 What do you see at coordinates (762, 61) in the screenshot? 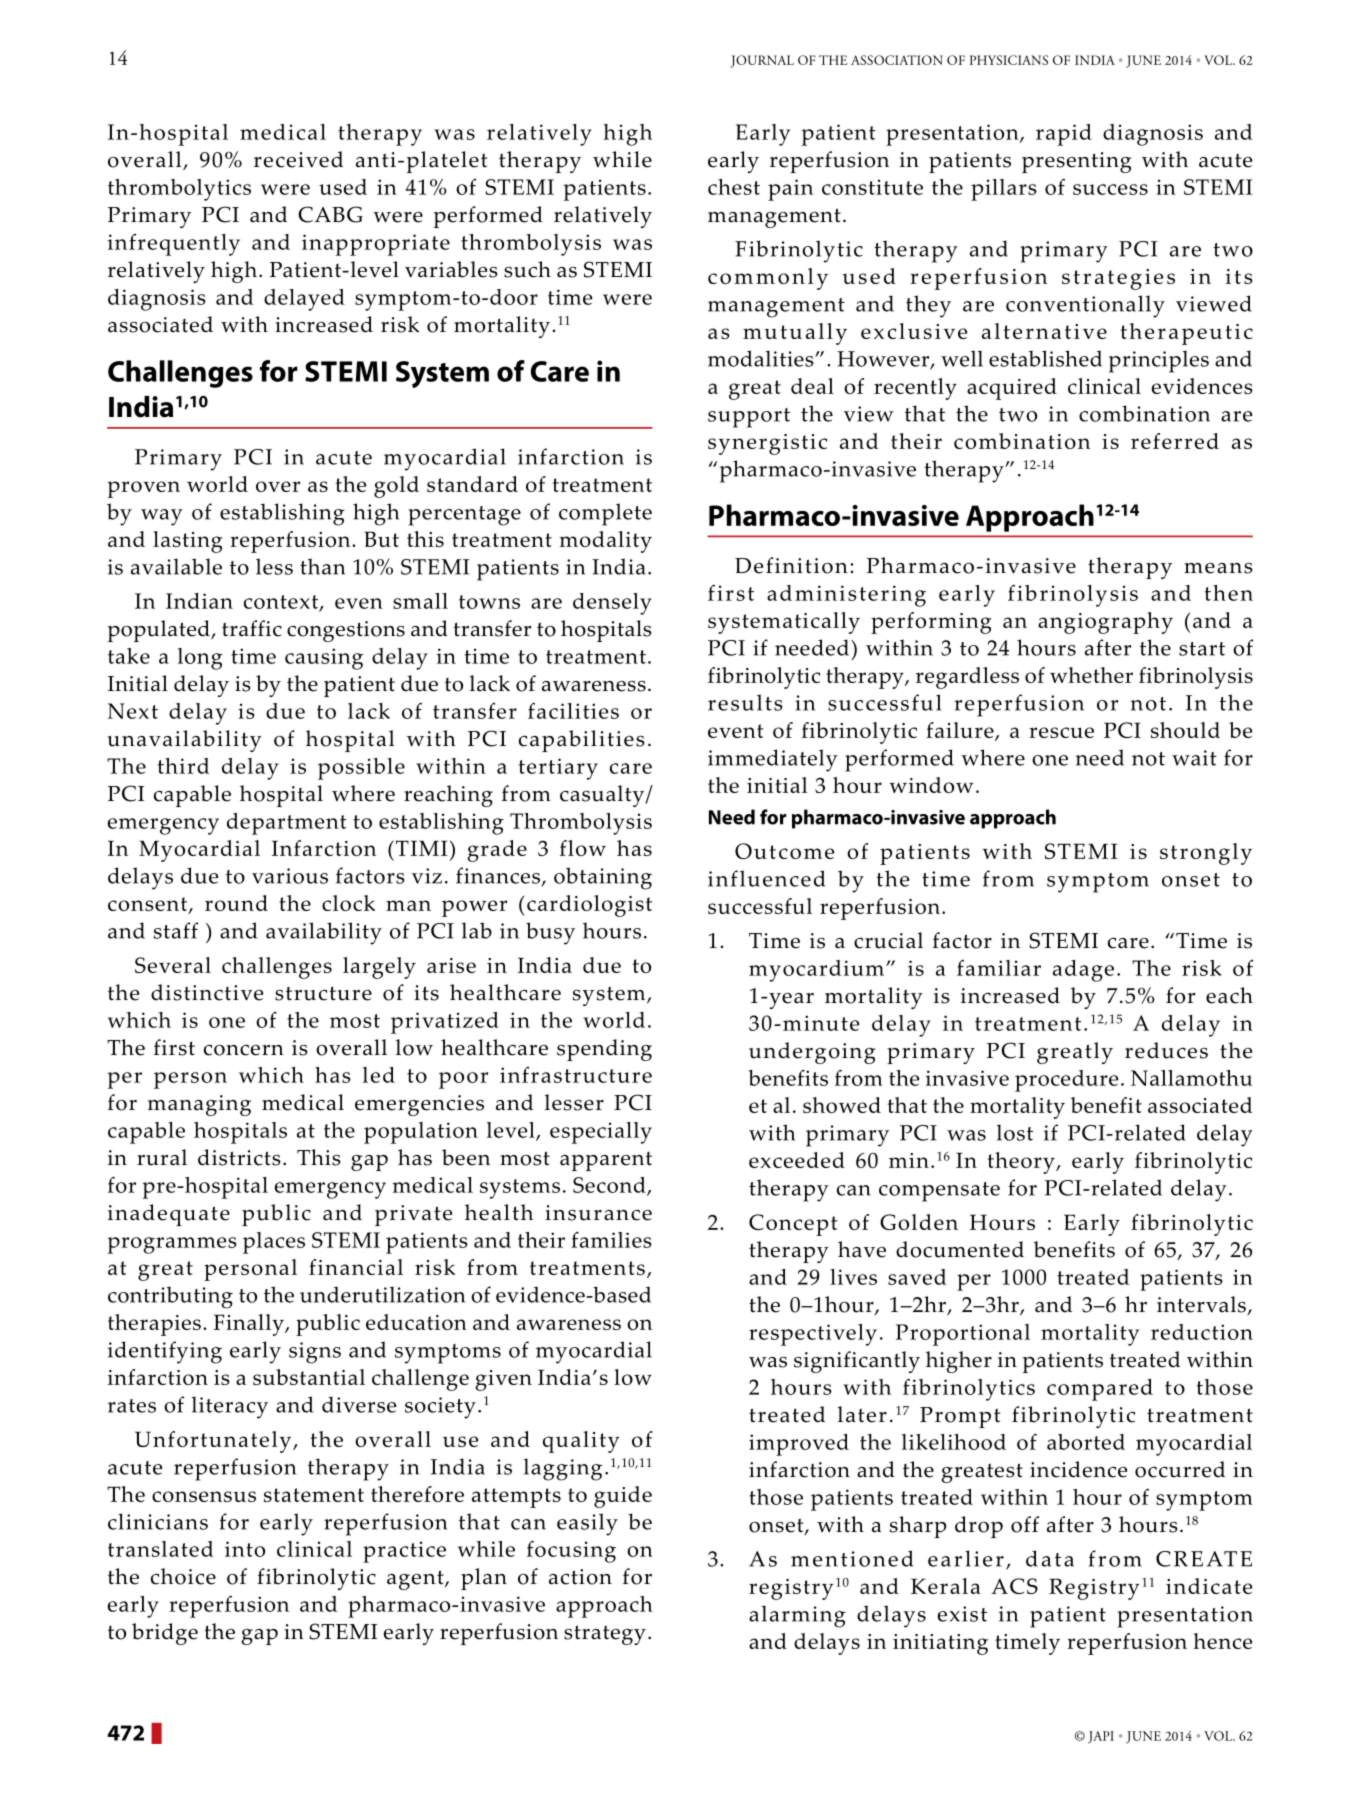
I see `Journal` at bounding box center [762, 61].
